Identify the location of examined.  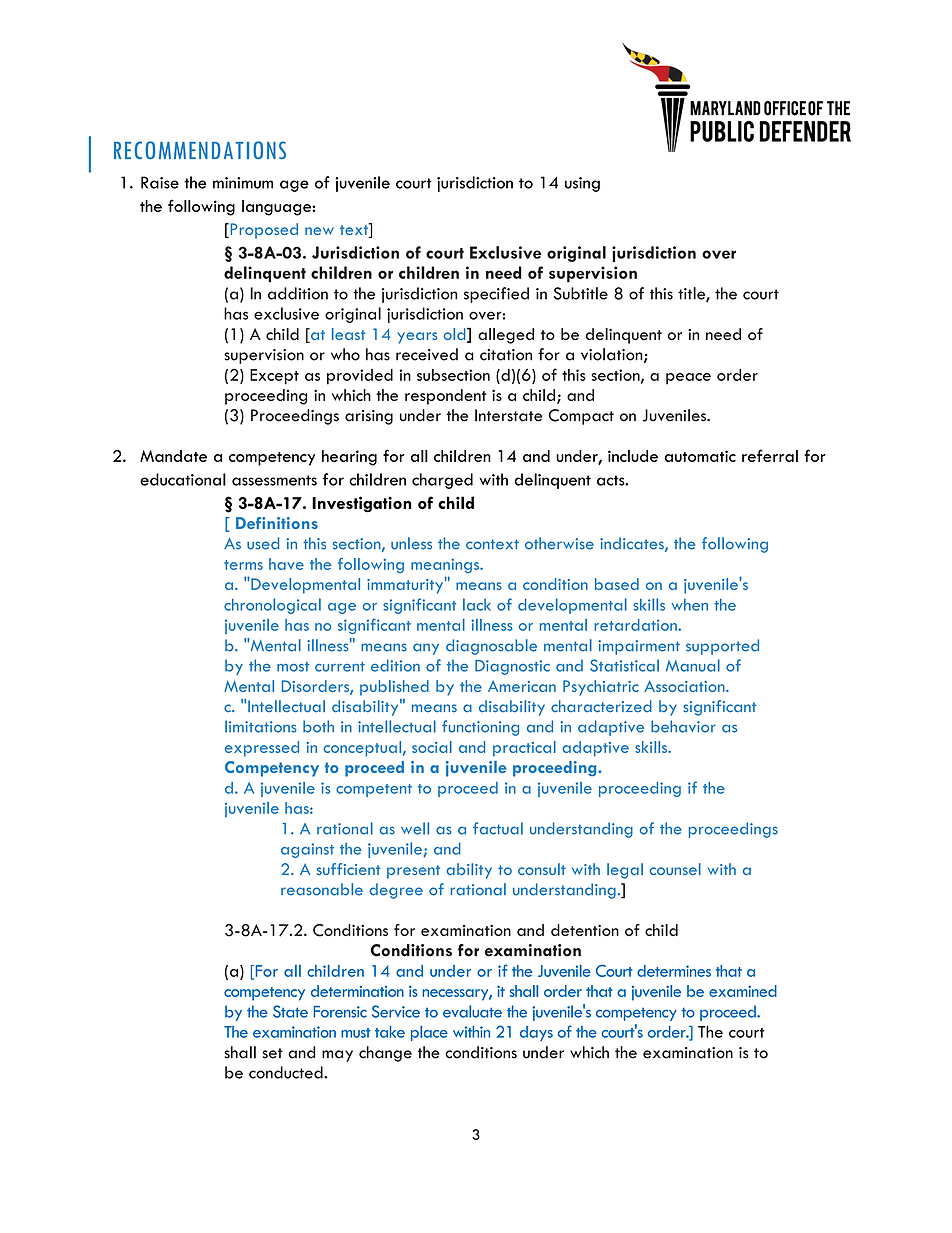
(743, 991).
